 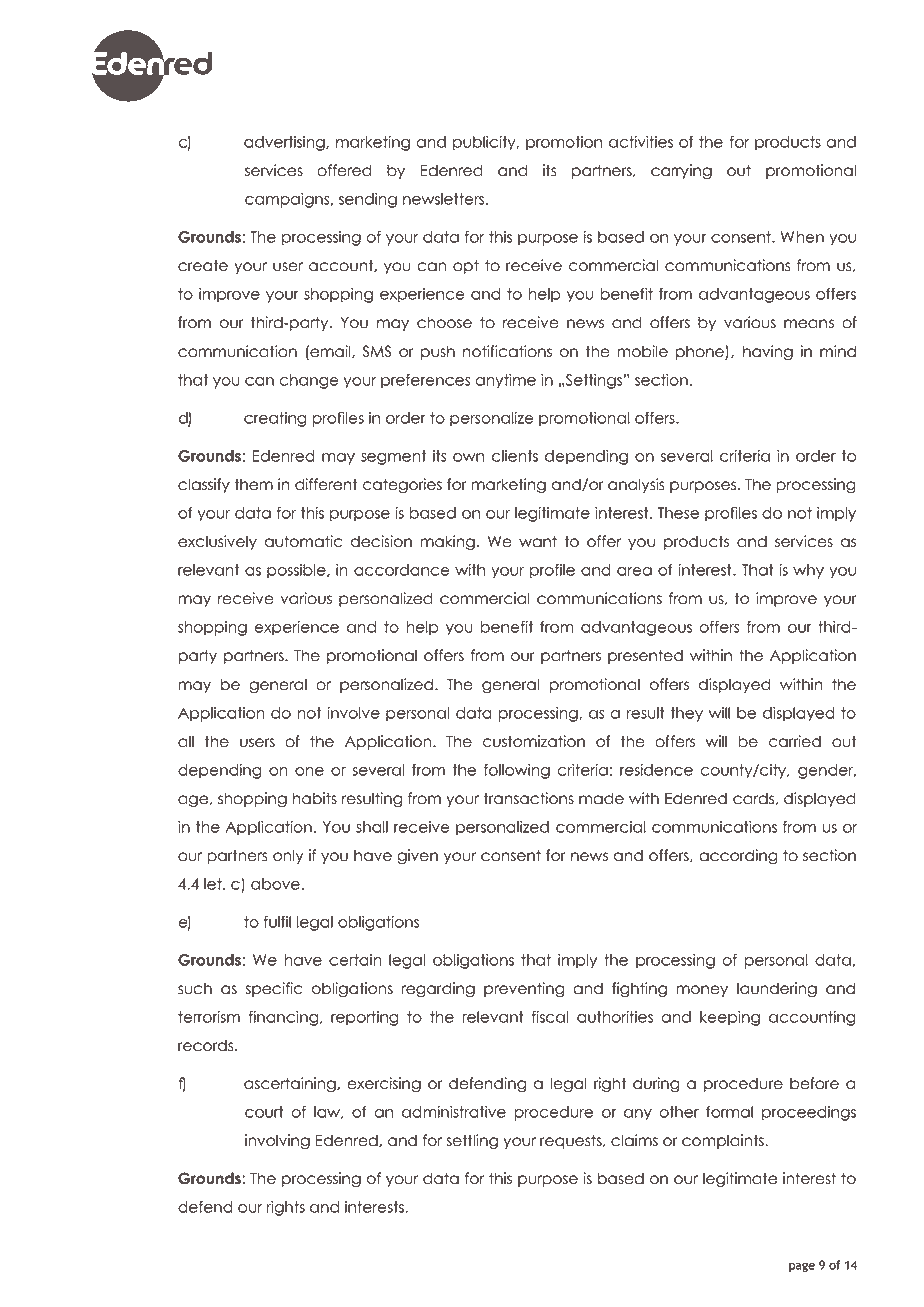 What do you see at coordinates (277, 1142) in the image?
I see `involving` at bounding box center [277, 1142].
